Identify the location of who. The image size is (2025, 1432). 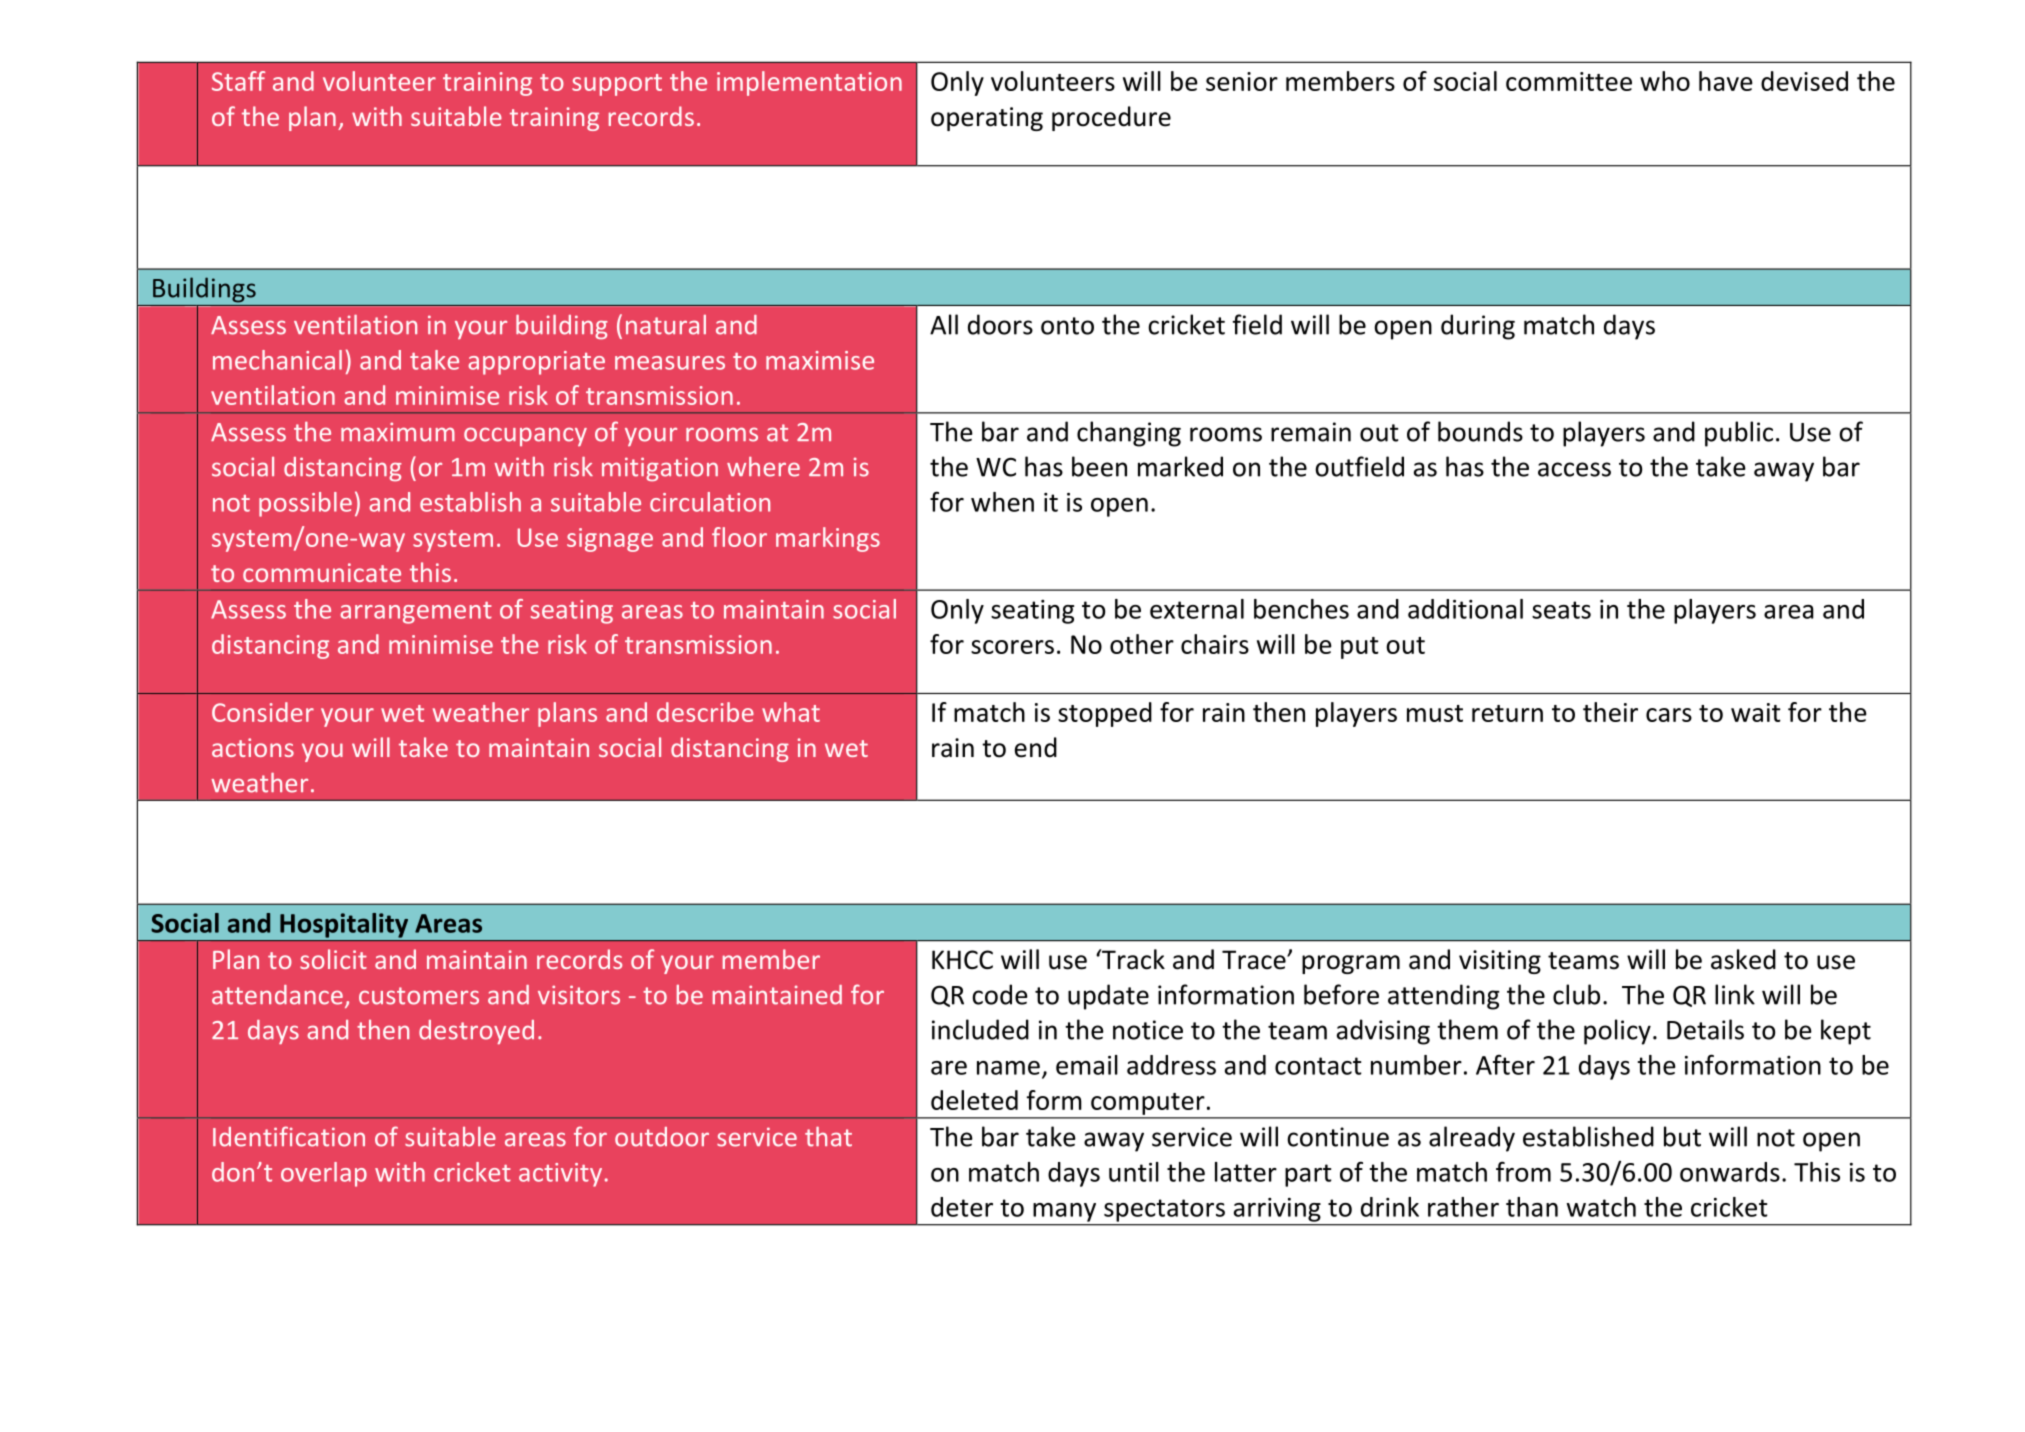
(1665, 81).
